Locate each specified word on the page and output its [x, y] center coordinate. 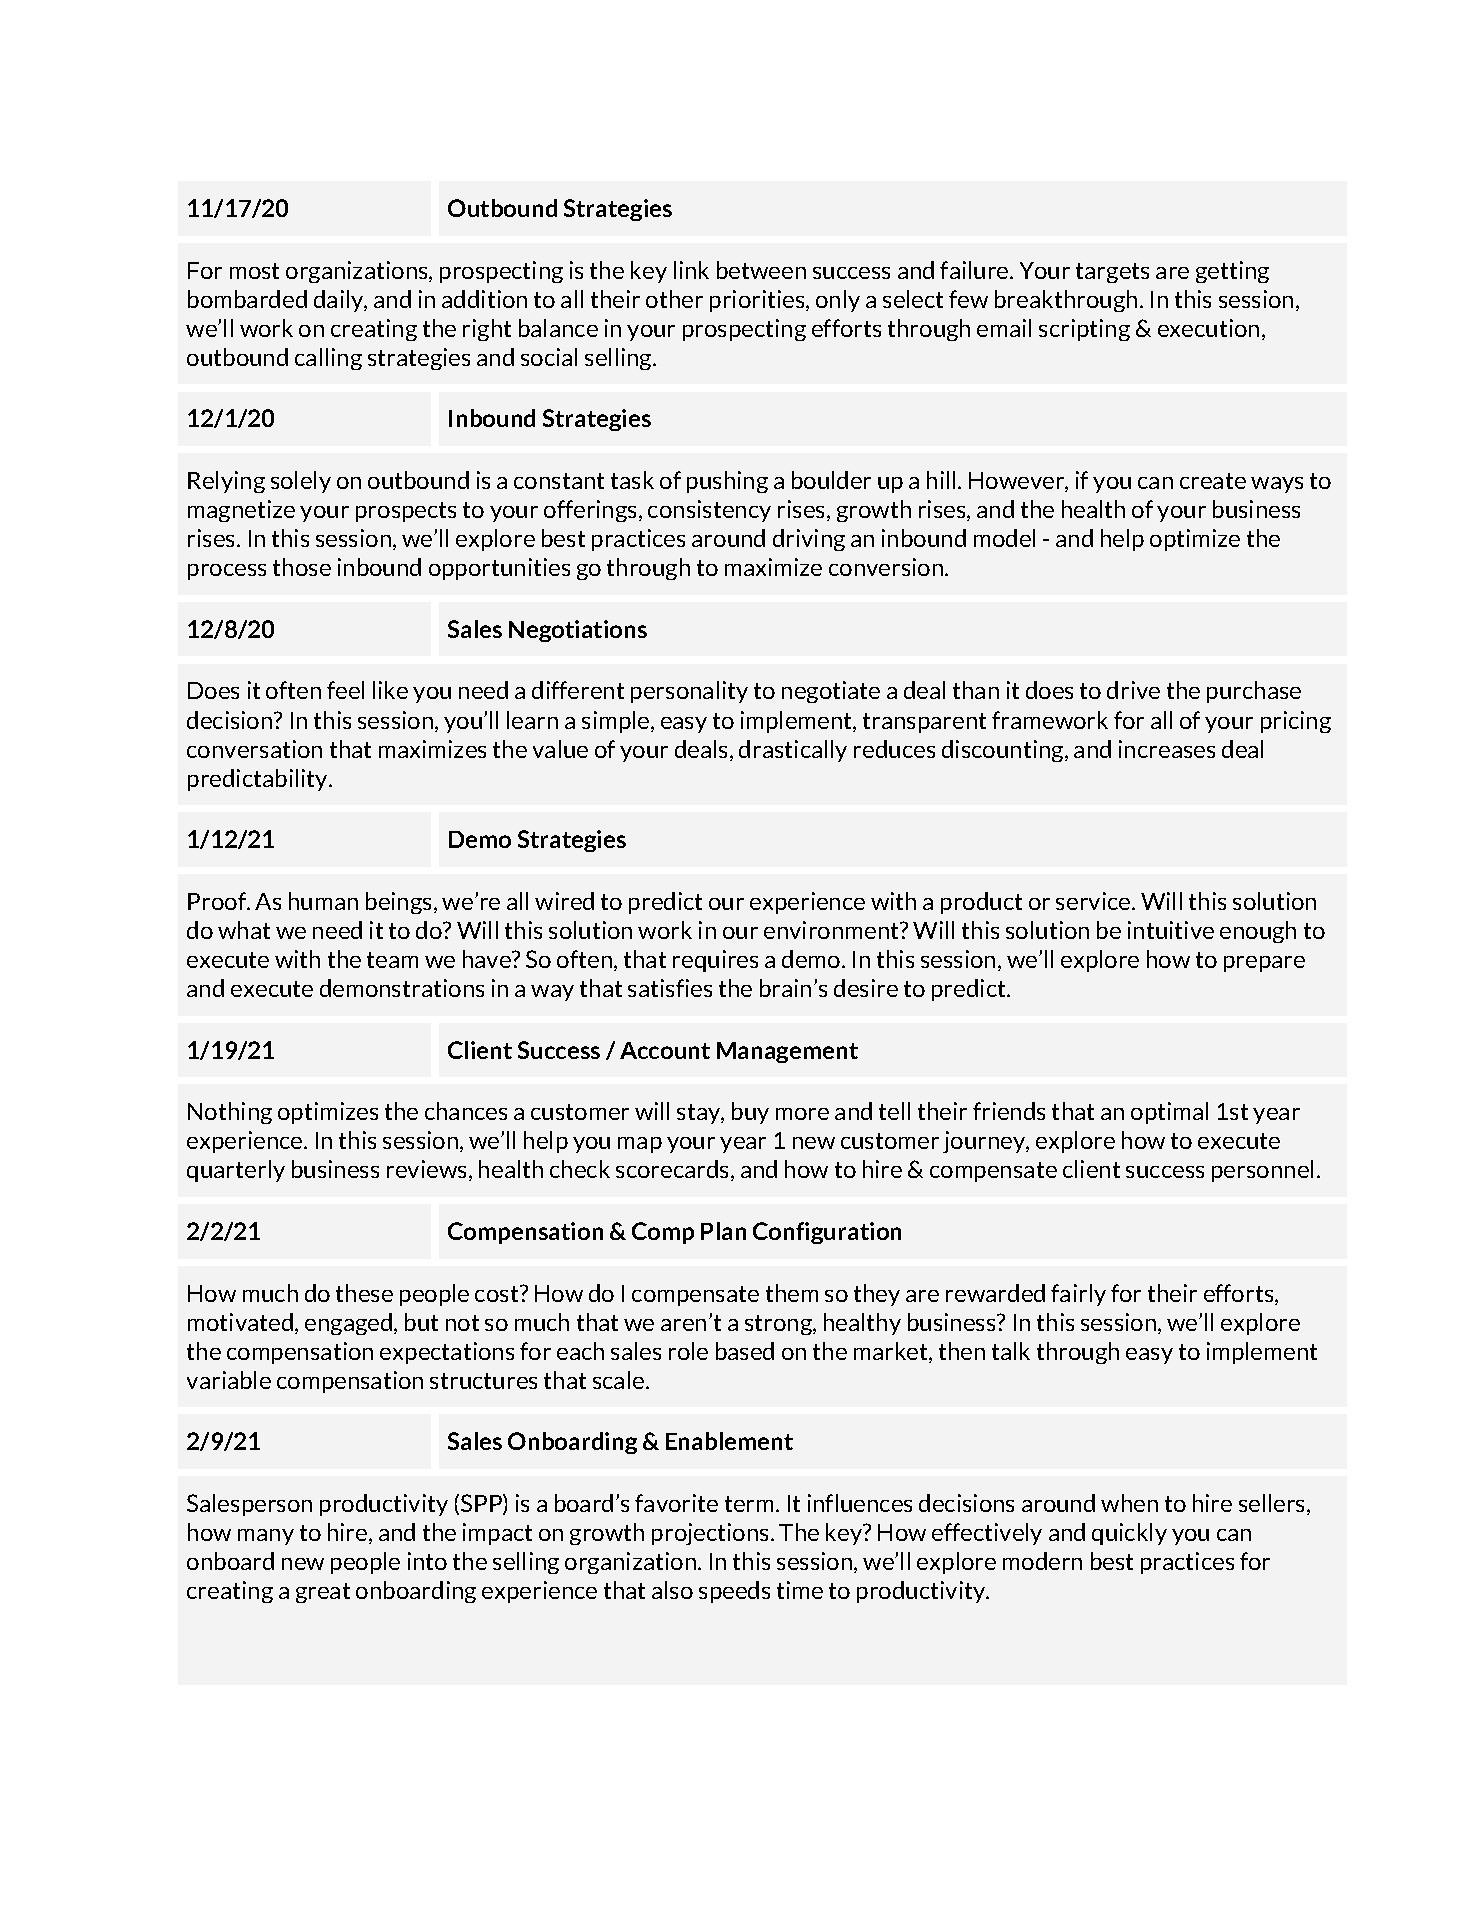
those [302, 567]
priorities [758, 301]
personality [689, 692]
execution [1208, 328]
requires [715, 961]
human [323, 901]
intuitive [1171, 930]
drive [1133, 690]
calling [328, 359]
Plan [723, 1231]
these [364, 1293]
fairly [1078, 1295]
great [323, 1593]
